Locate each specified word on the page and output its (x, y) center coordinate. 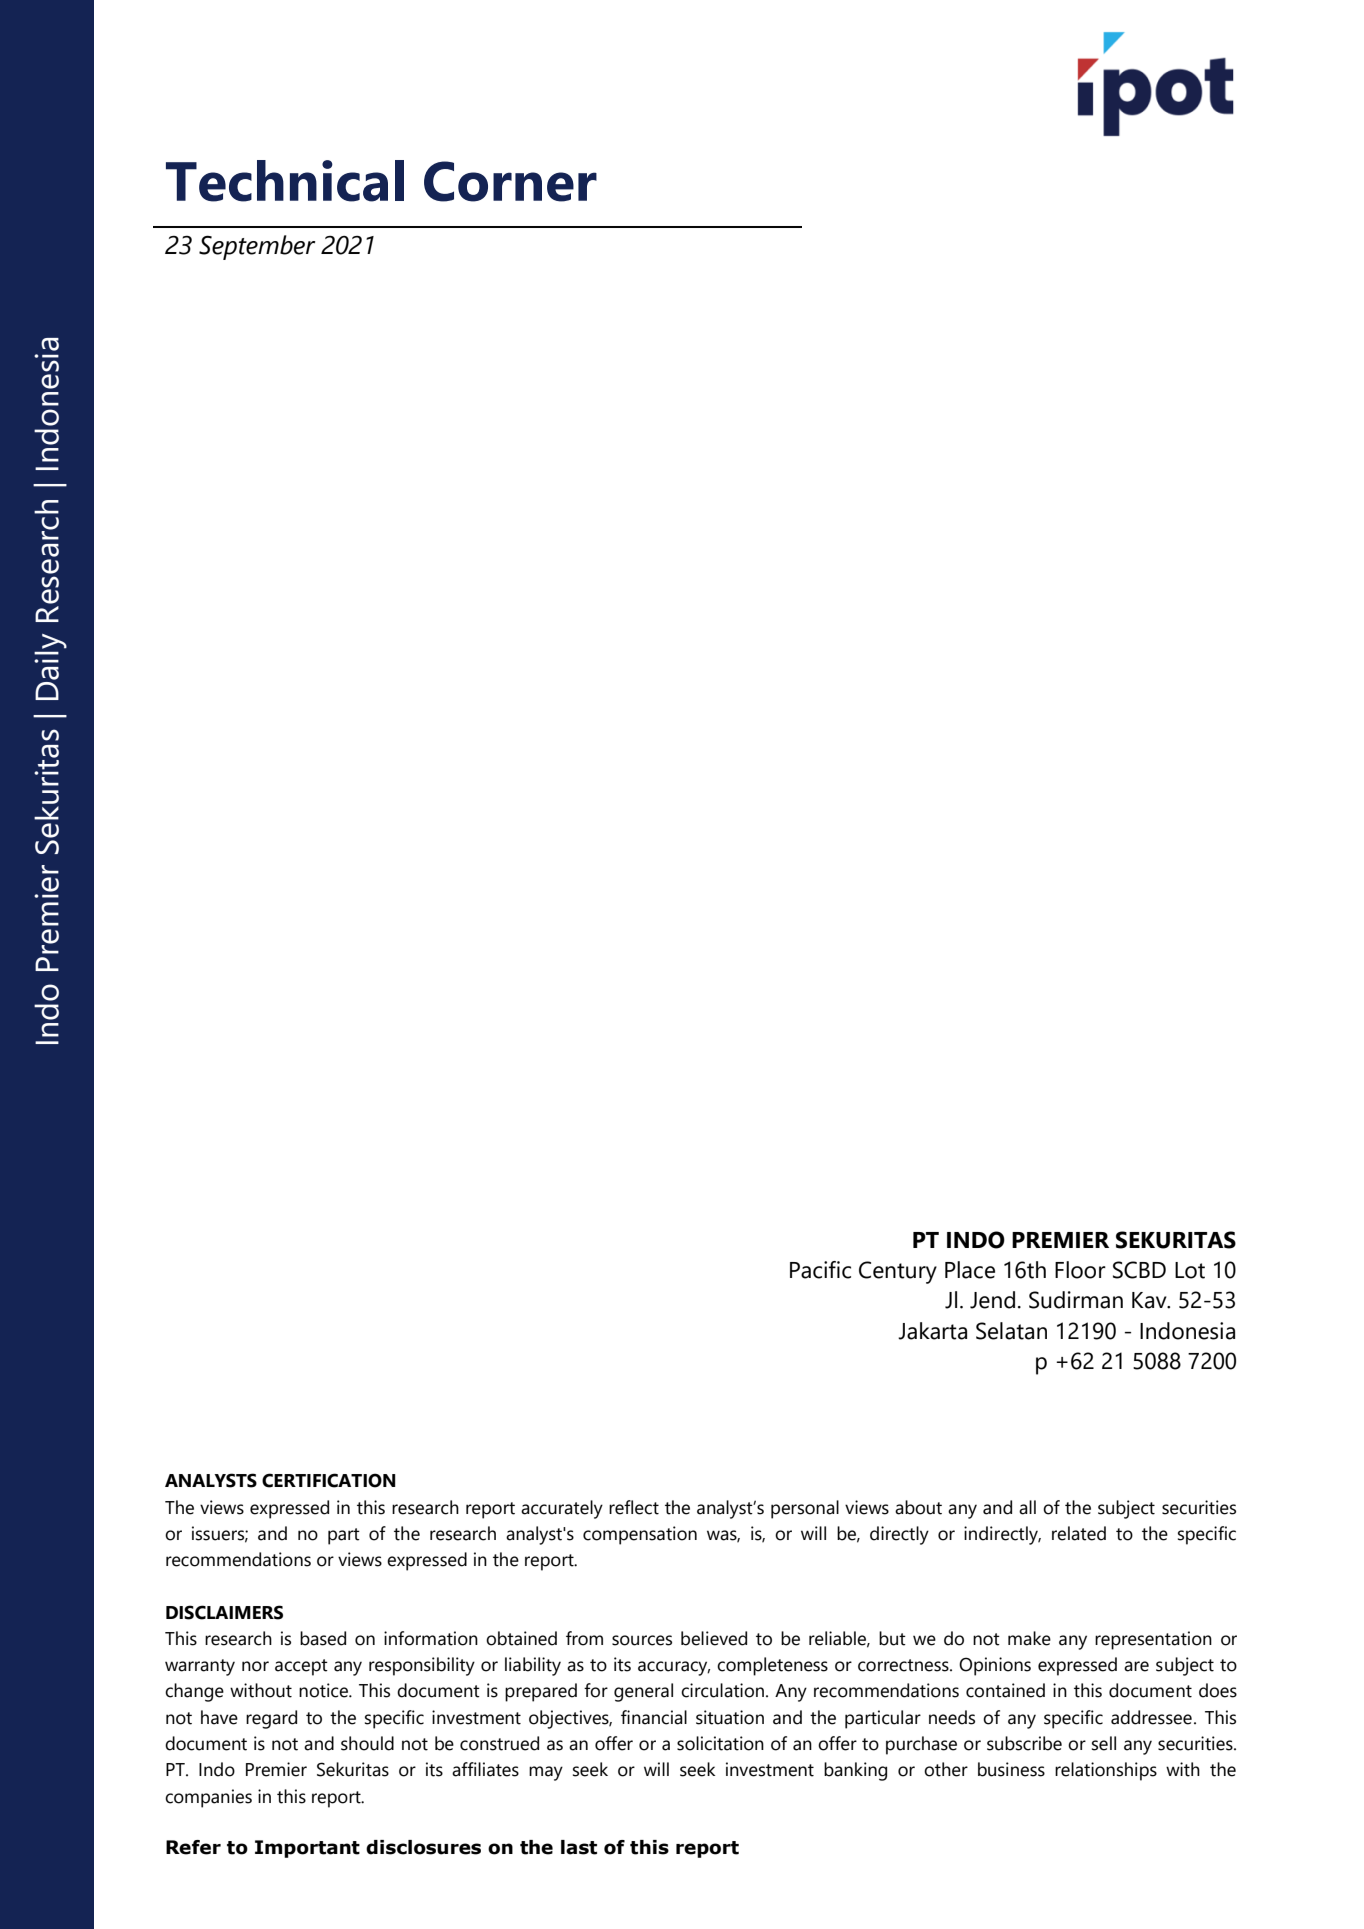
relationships (1106, 1771)
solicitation (720, 1743)
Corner (510, 181)
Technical (285, 181)
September (257, 247)
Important (307, 1849)
